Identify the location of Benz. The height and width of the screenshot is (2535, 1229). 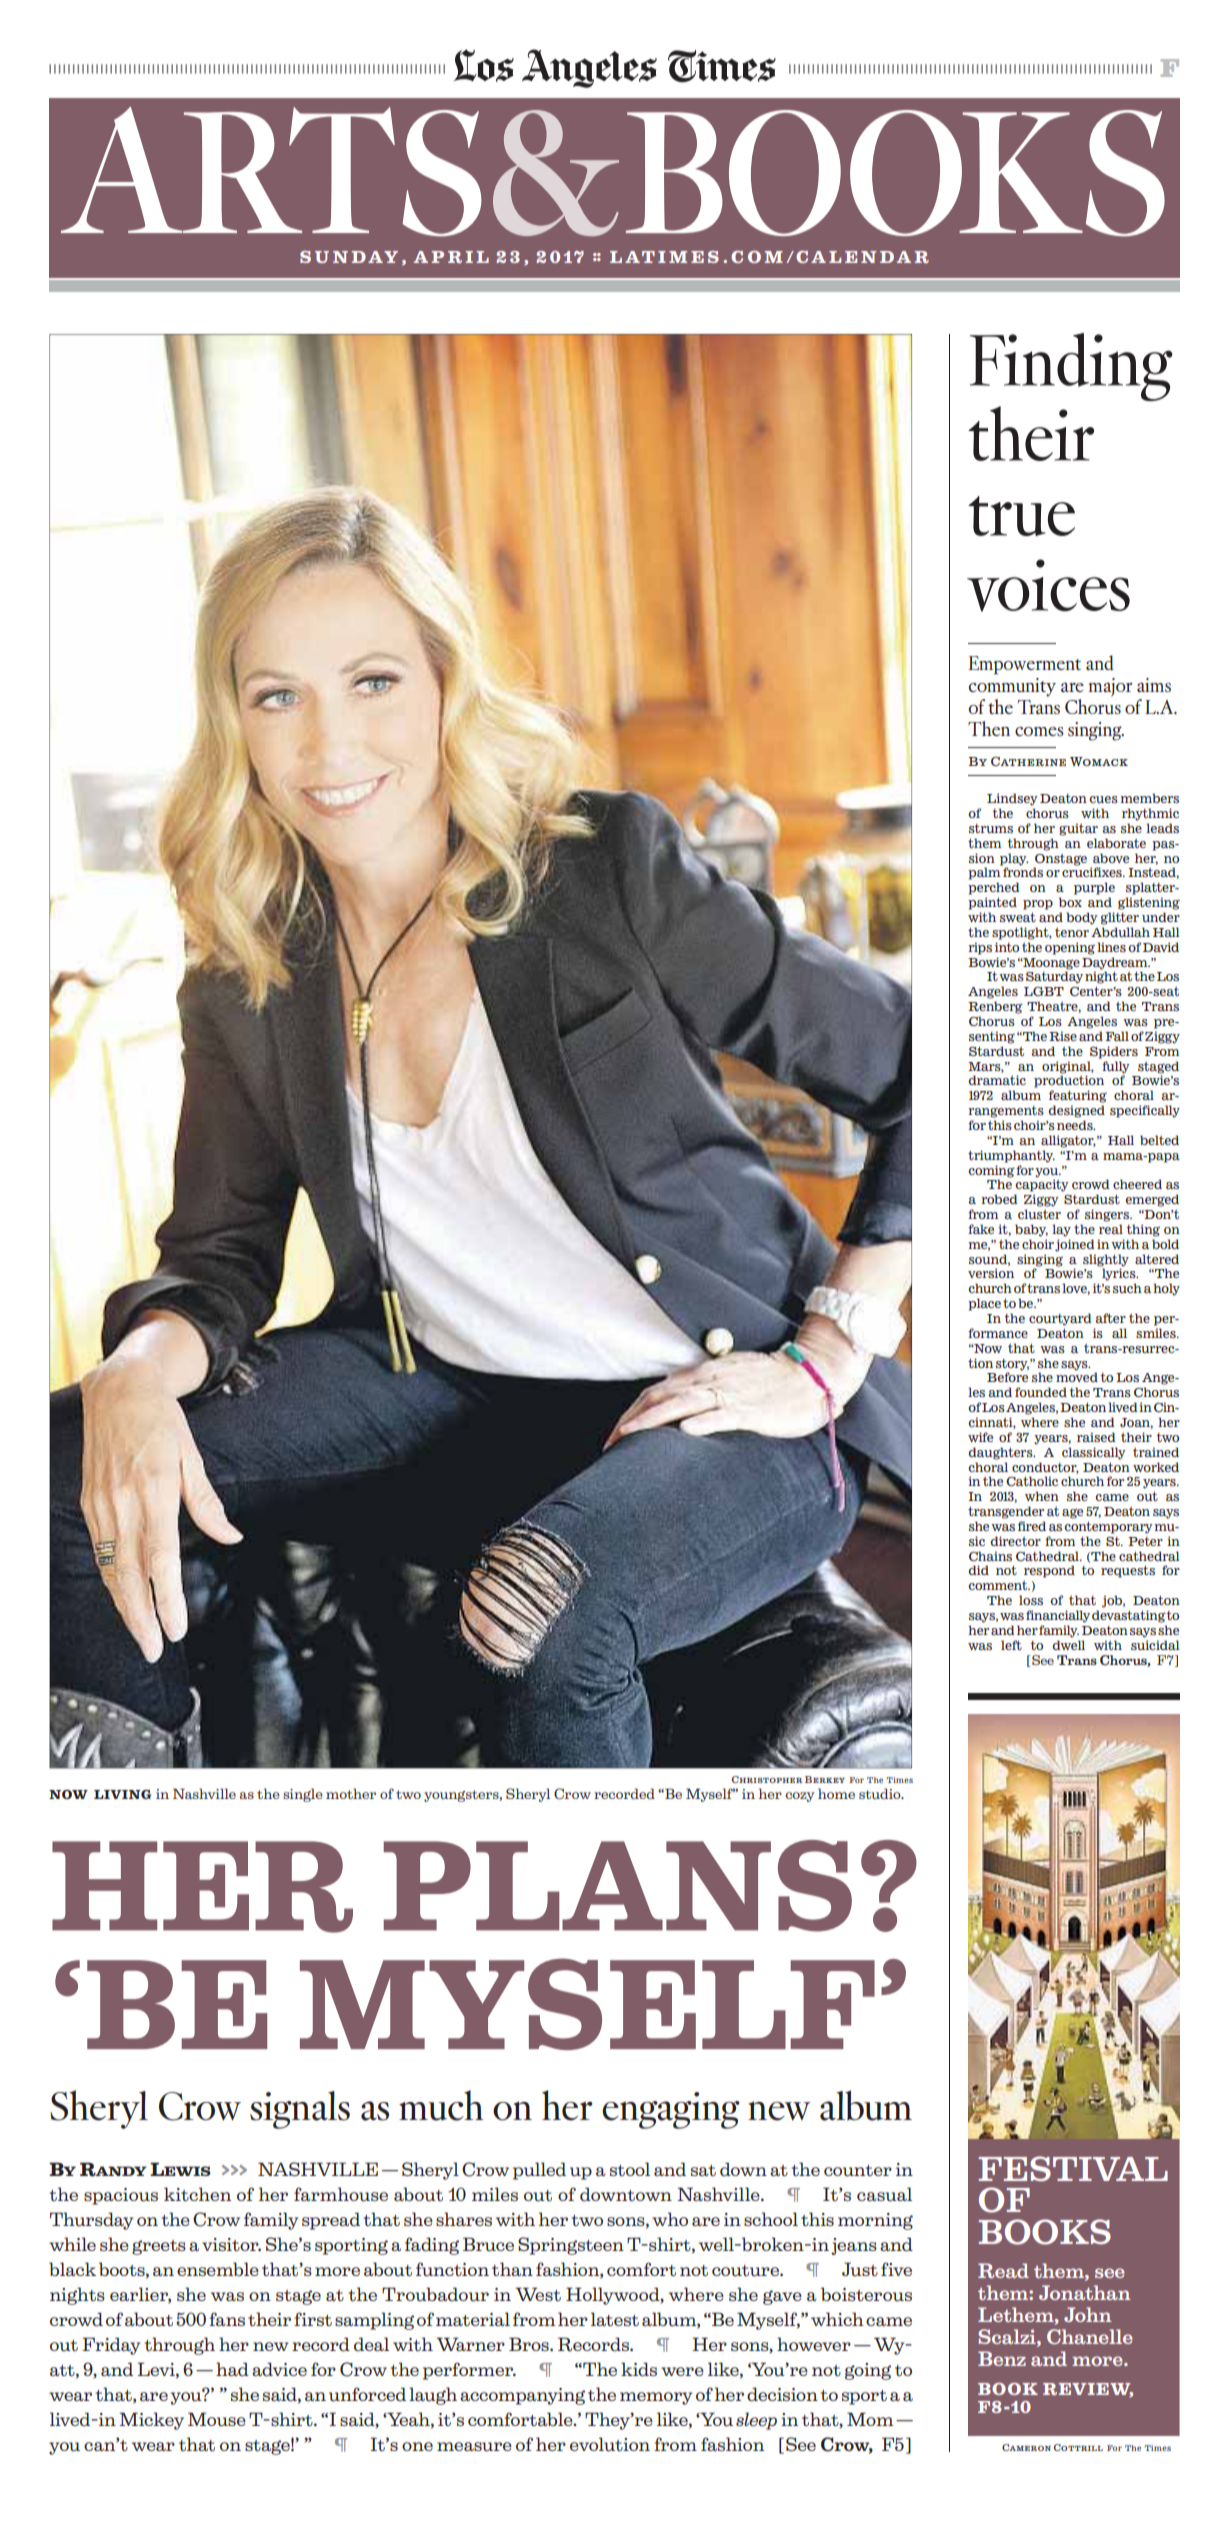
(1002, 2358).
